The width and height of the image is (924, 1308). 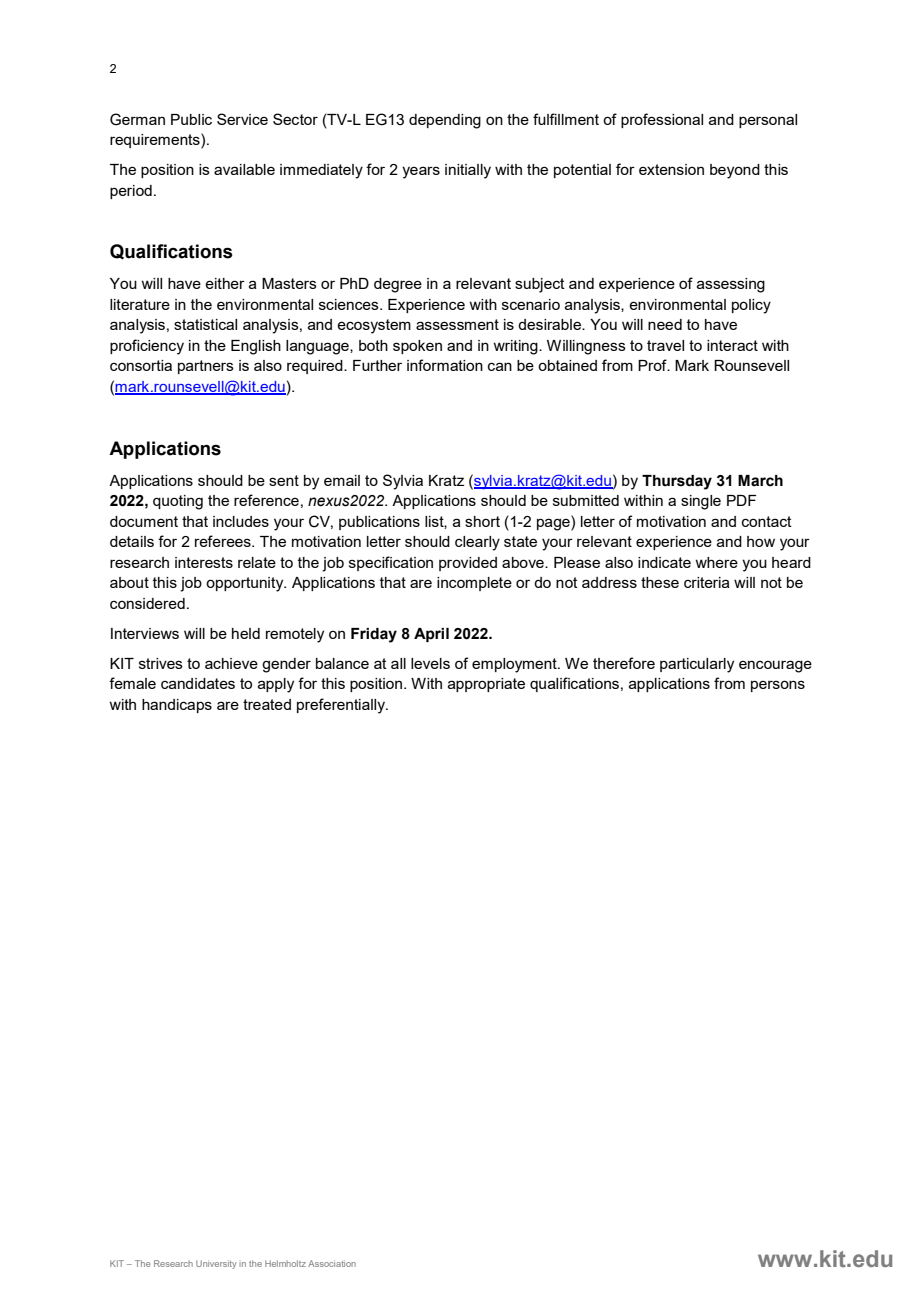 What do you see at coordinates (468, 171) in the image?
I see `initially` at bounding box center [468, 171].
